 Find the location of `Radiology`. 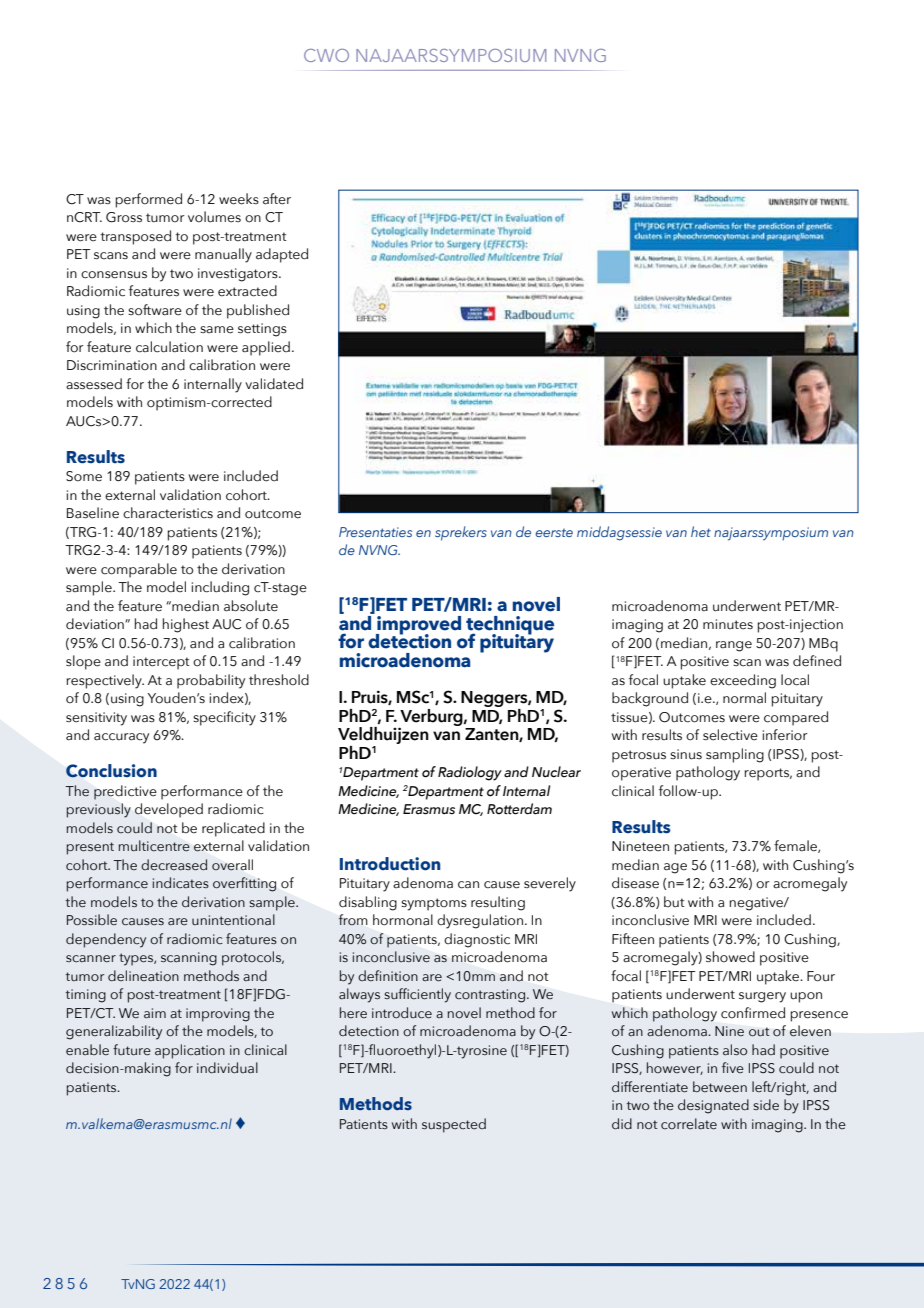

Radiology is located at coordinates (470, 773).
